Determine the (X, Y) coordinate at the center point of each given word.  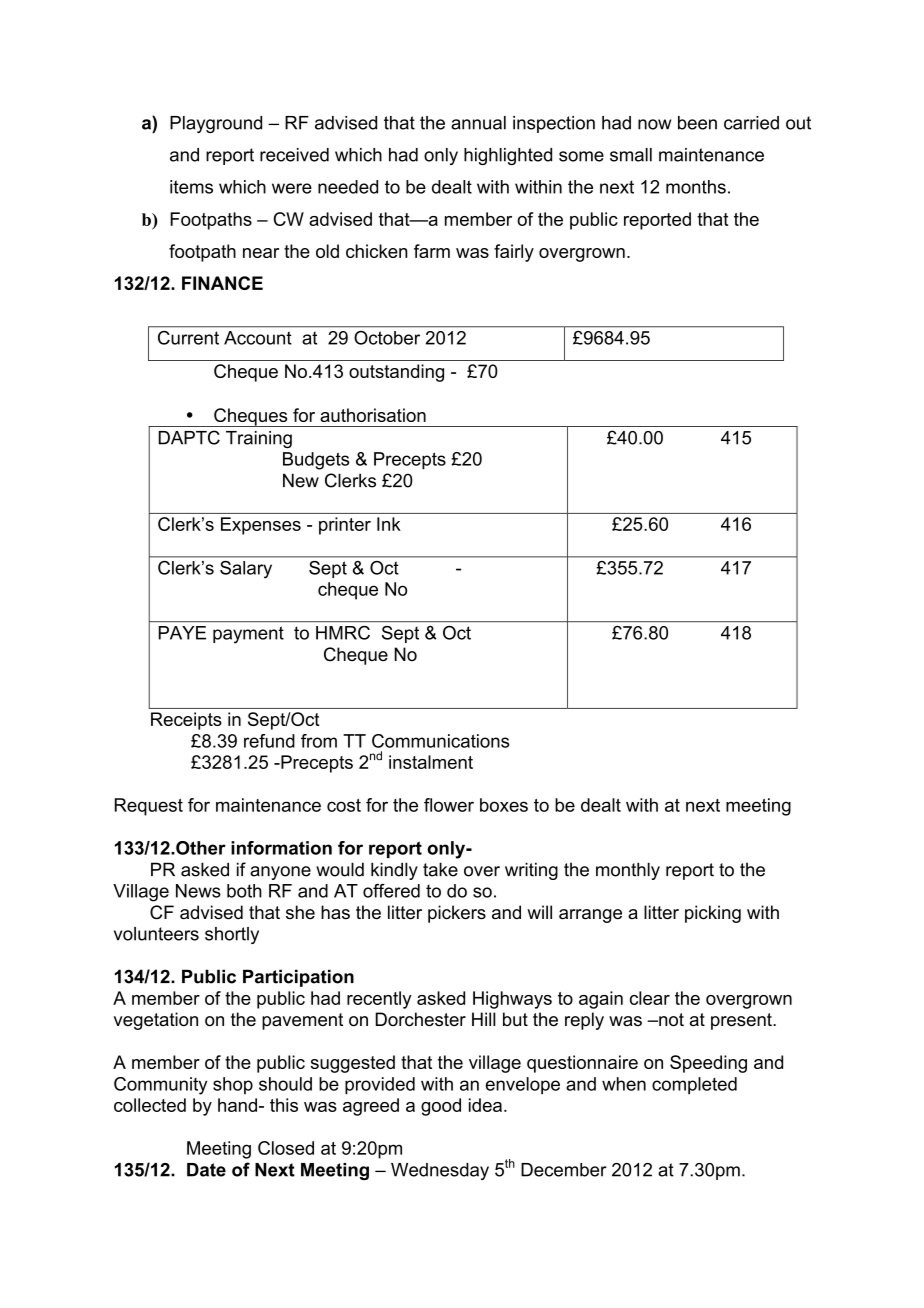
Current (188, 338)
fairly (514, 253)
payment (248, 635)
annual (478, 123)
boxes (504, 805)
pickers (457, 914)
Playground (216, 124)
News (198, 891)
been (697, 123)
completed (694, 1086)
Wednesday (440, 1171)
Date (206, 1170)
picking (713, 914)
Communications (440, 741)
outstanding (396, 373)
